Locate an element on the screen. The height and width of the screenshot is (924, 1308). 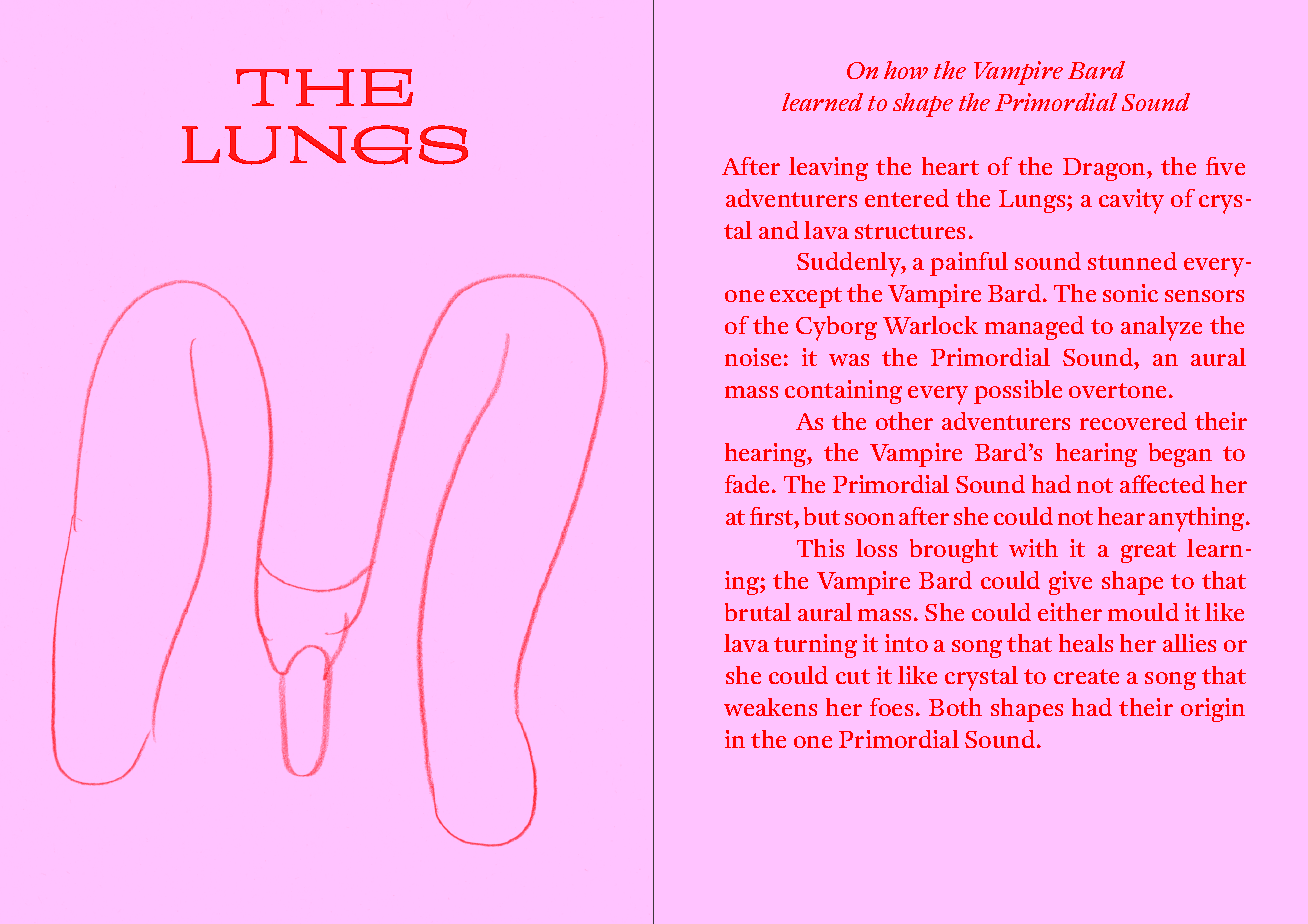
possible is located at coordinates (1018, 392).
